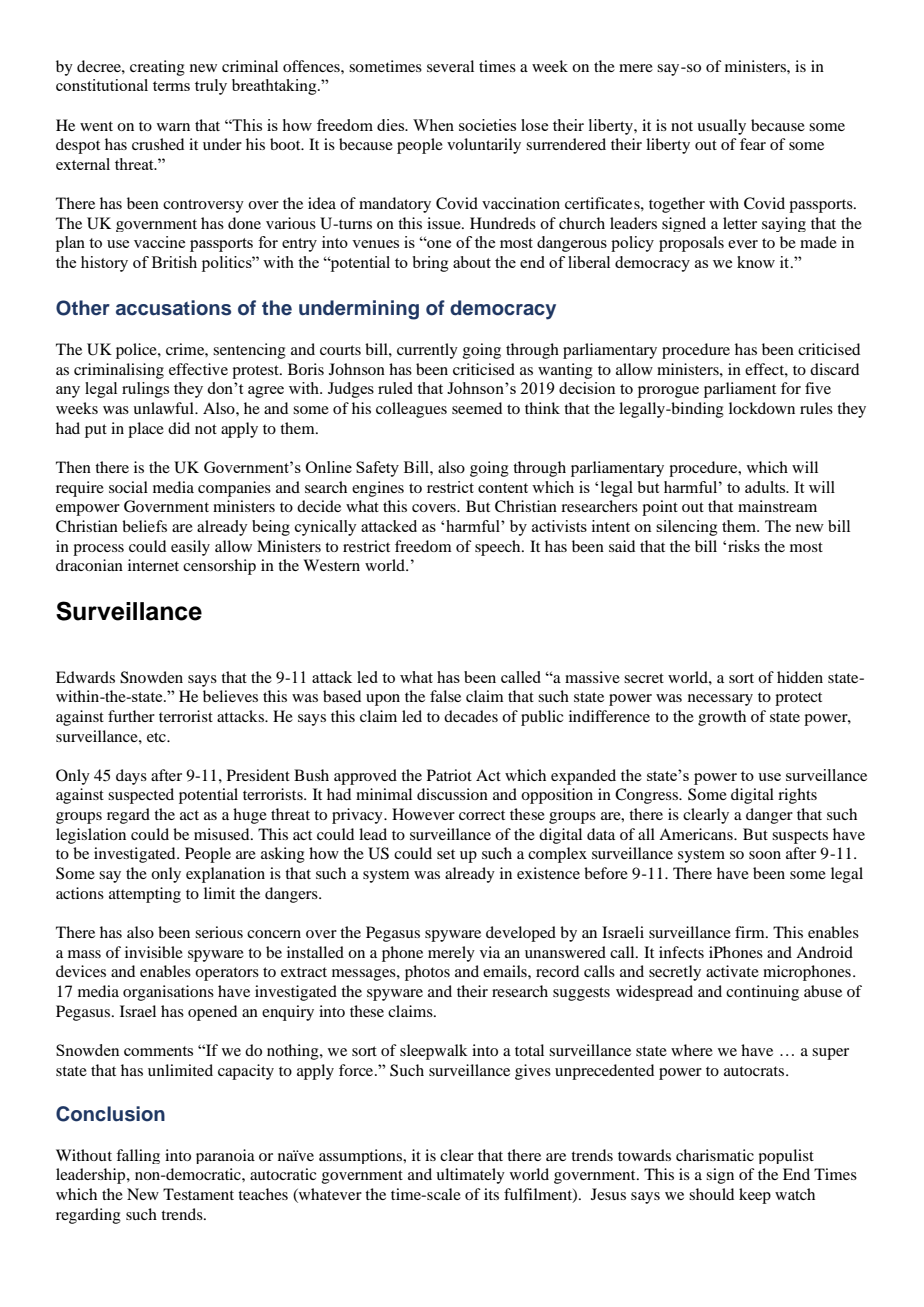 Image resolution: width=924 pixels, height=1307 pixels. Describe the element at coordinates (452, 794) in the document. I see `discussion` at that location.
